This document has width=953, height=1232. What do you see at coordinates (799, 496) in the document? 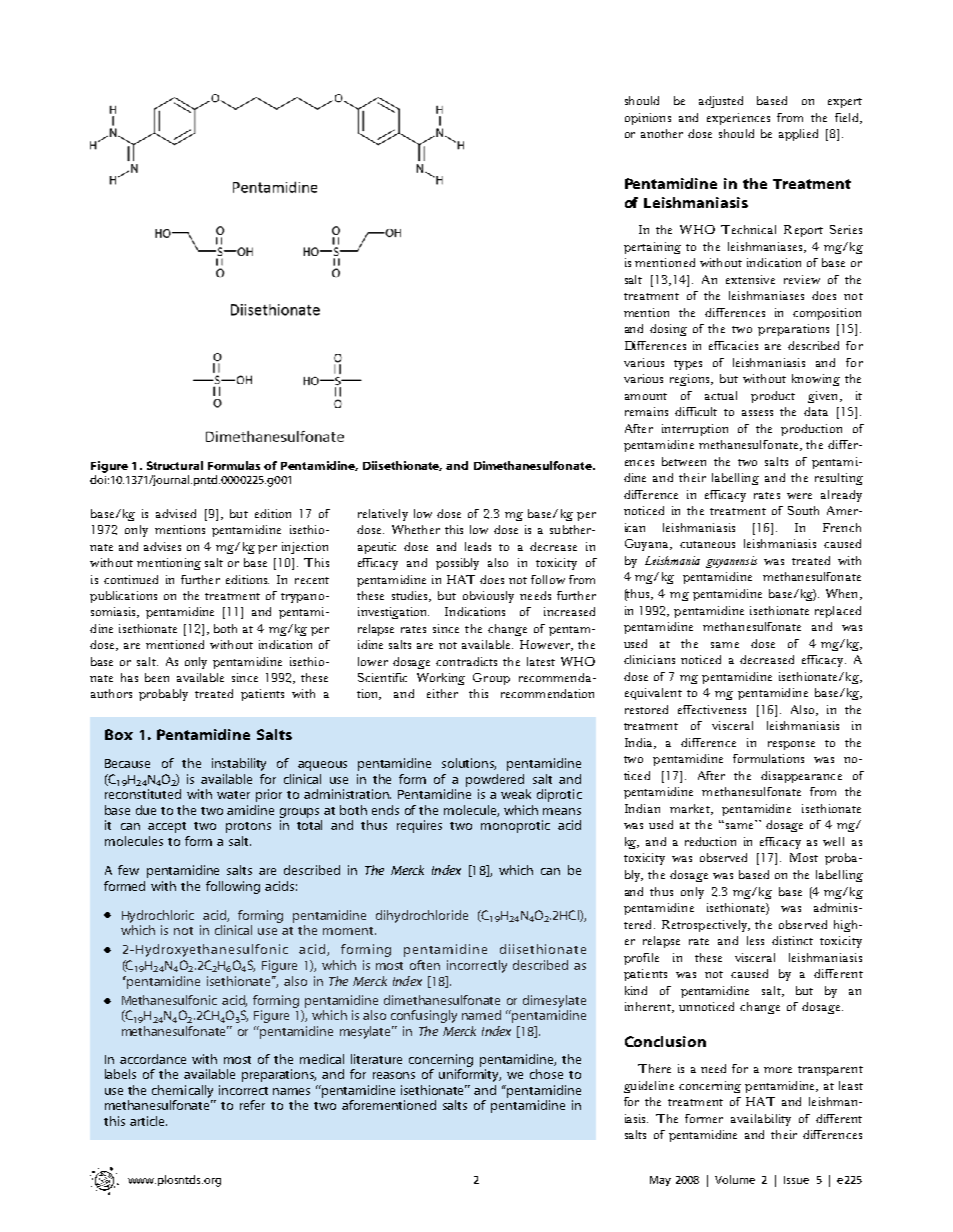
I see `were` at bounding box center [799, 496].
